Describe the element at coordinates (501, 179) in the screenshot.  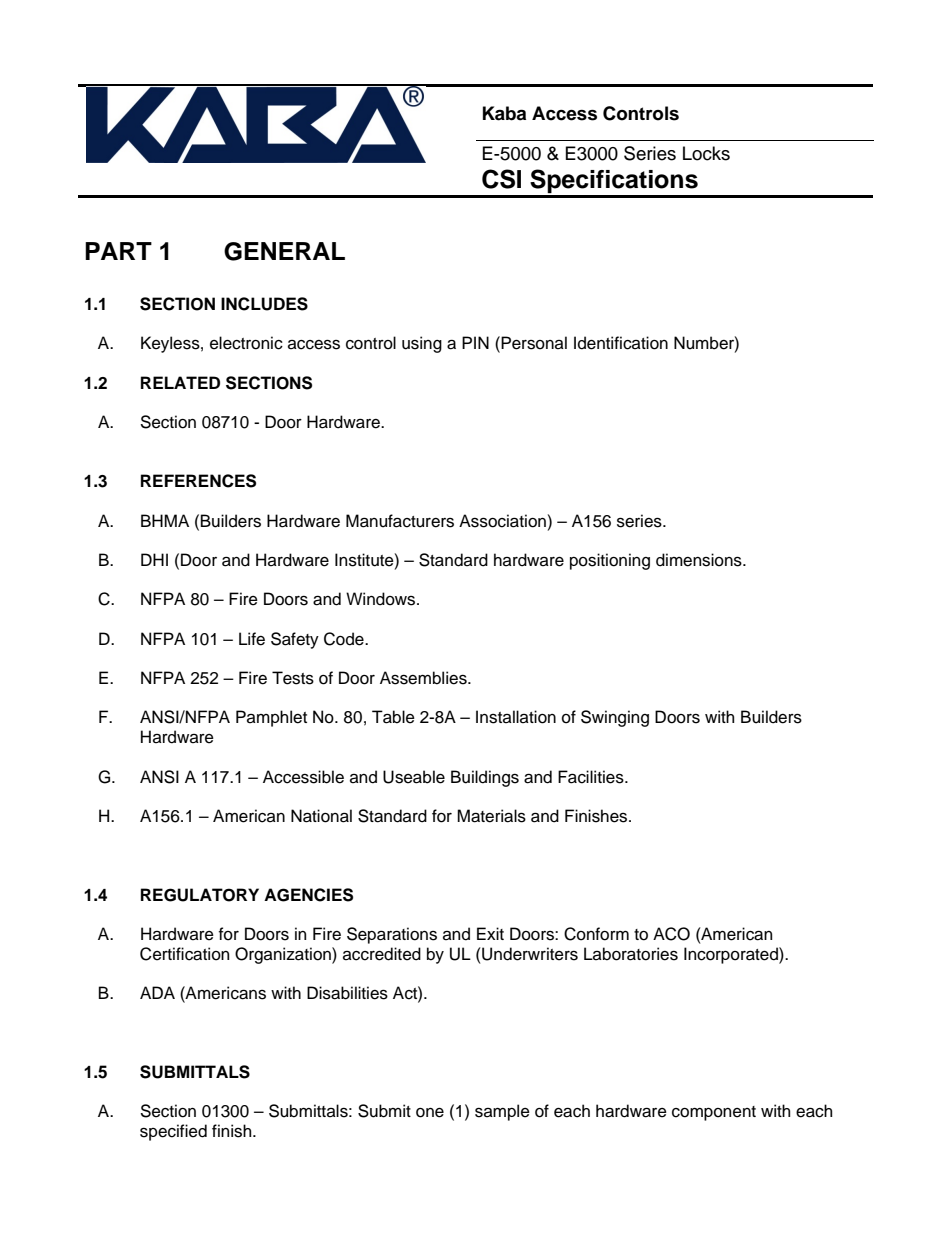
I see `CSI` at that location.
